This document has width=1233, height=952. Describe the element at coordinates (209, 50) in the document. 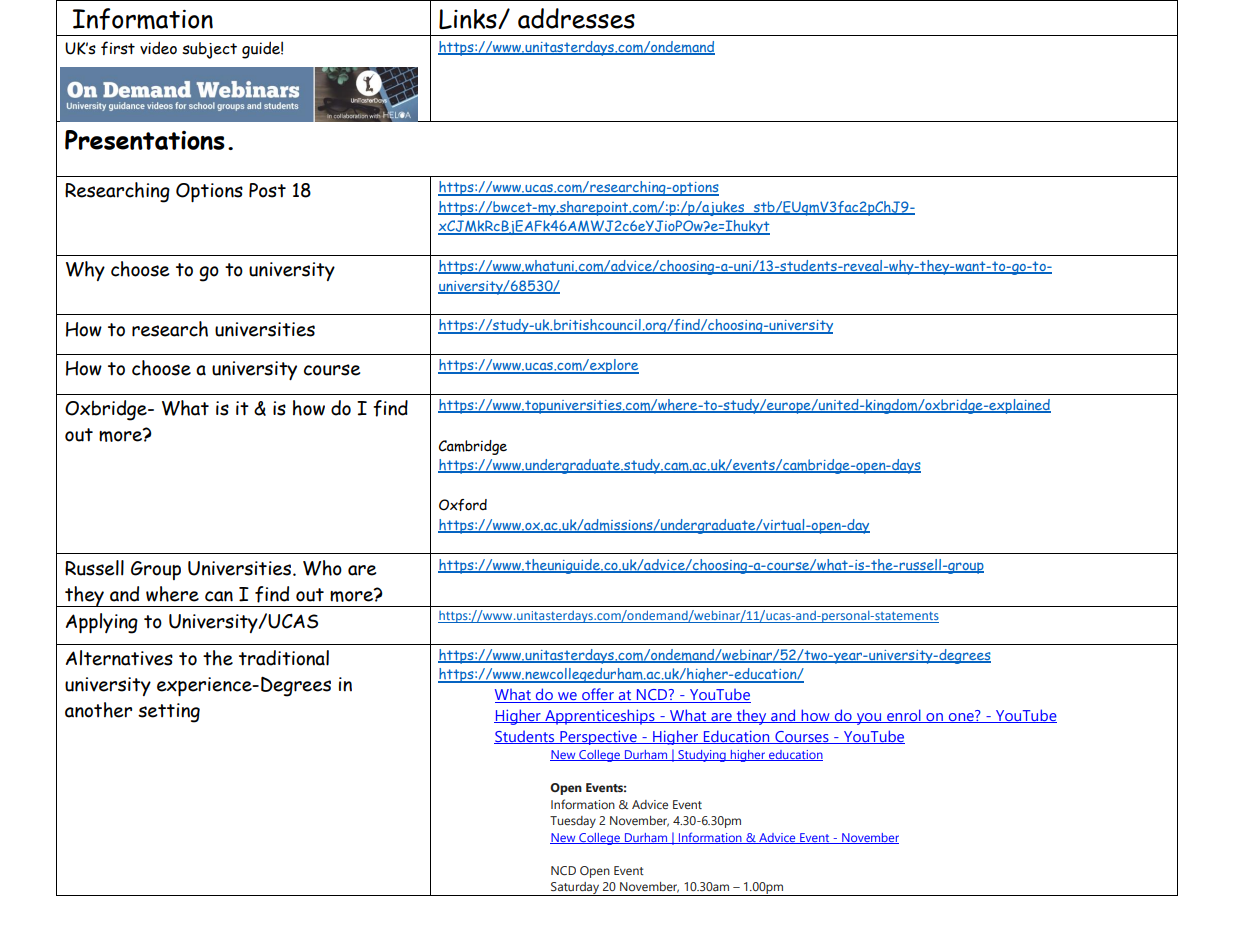

I see `subject` at that location.
